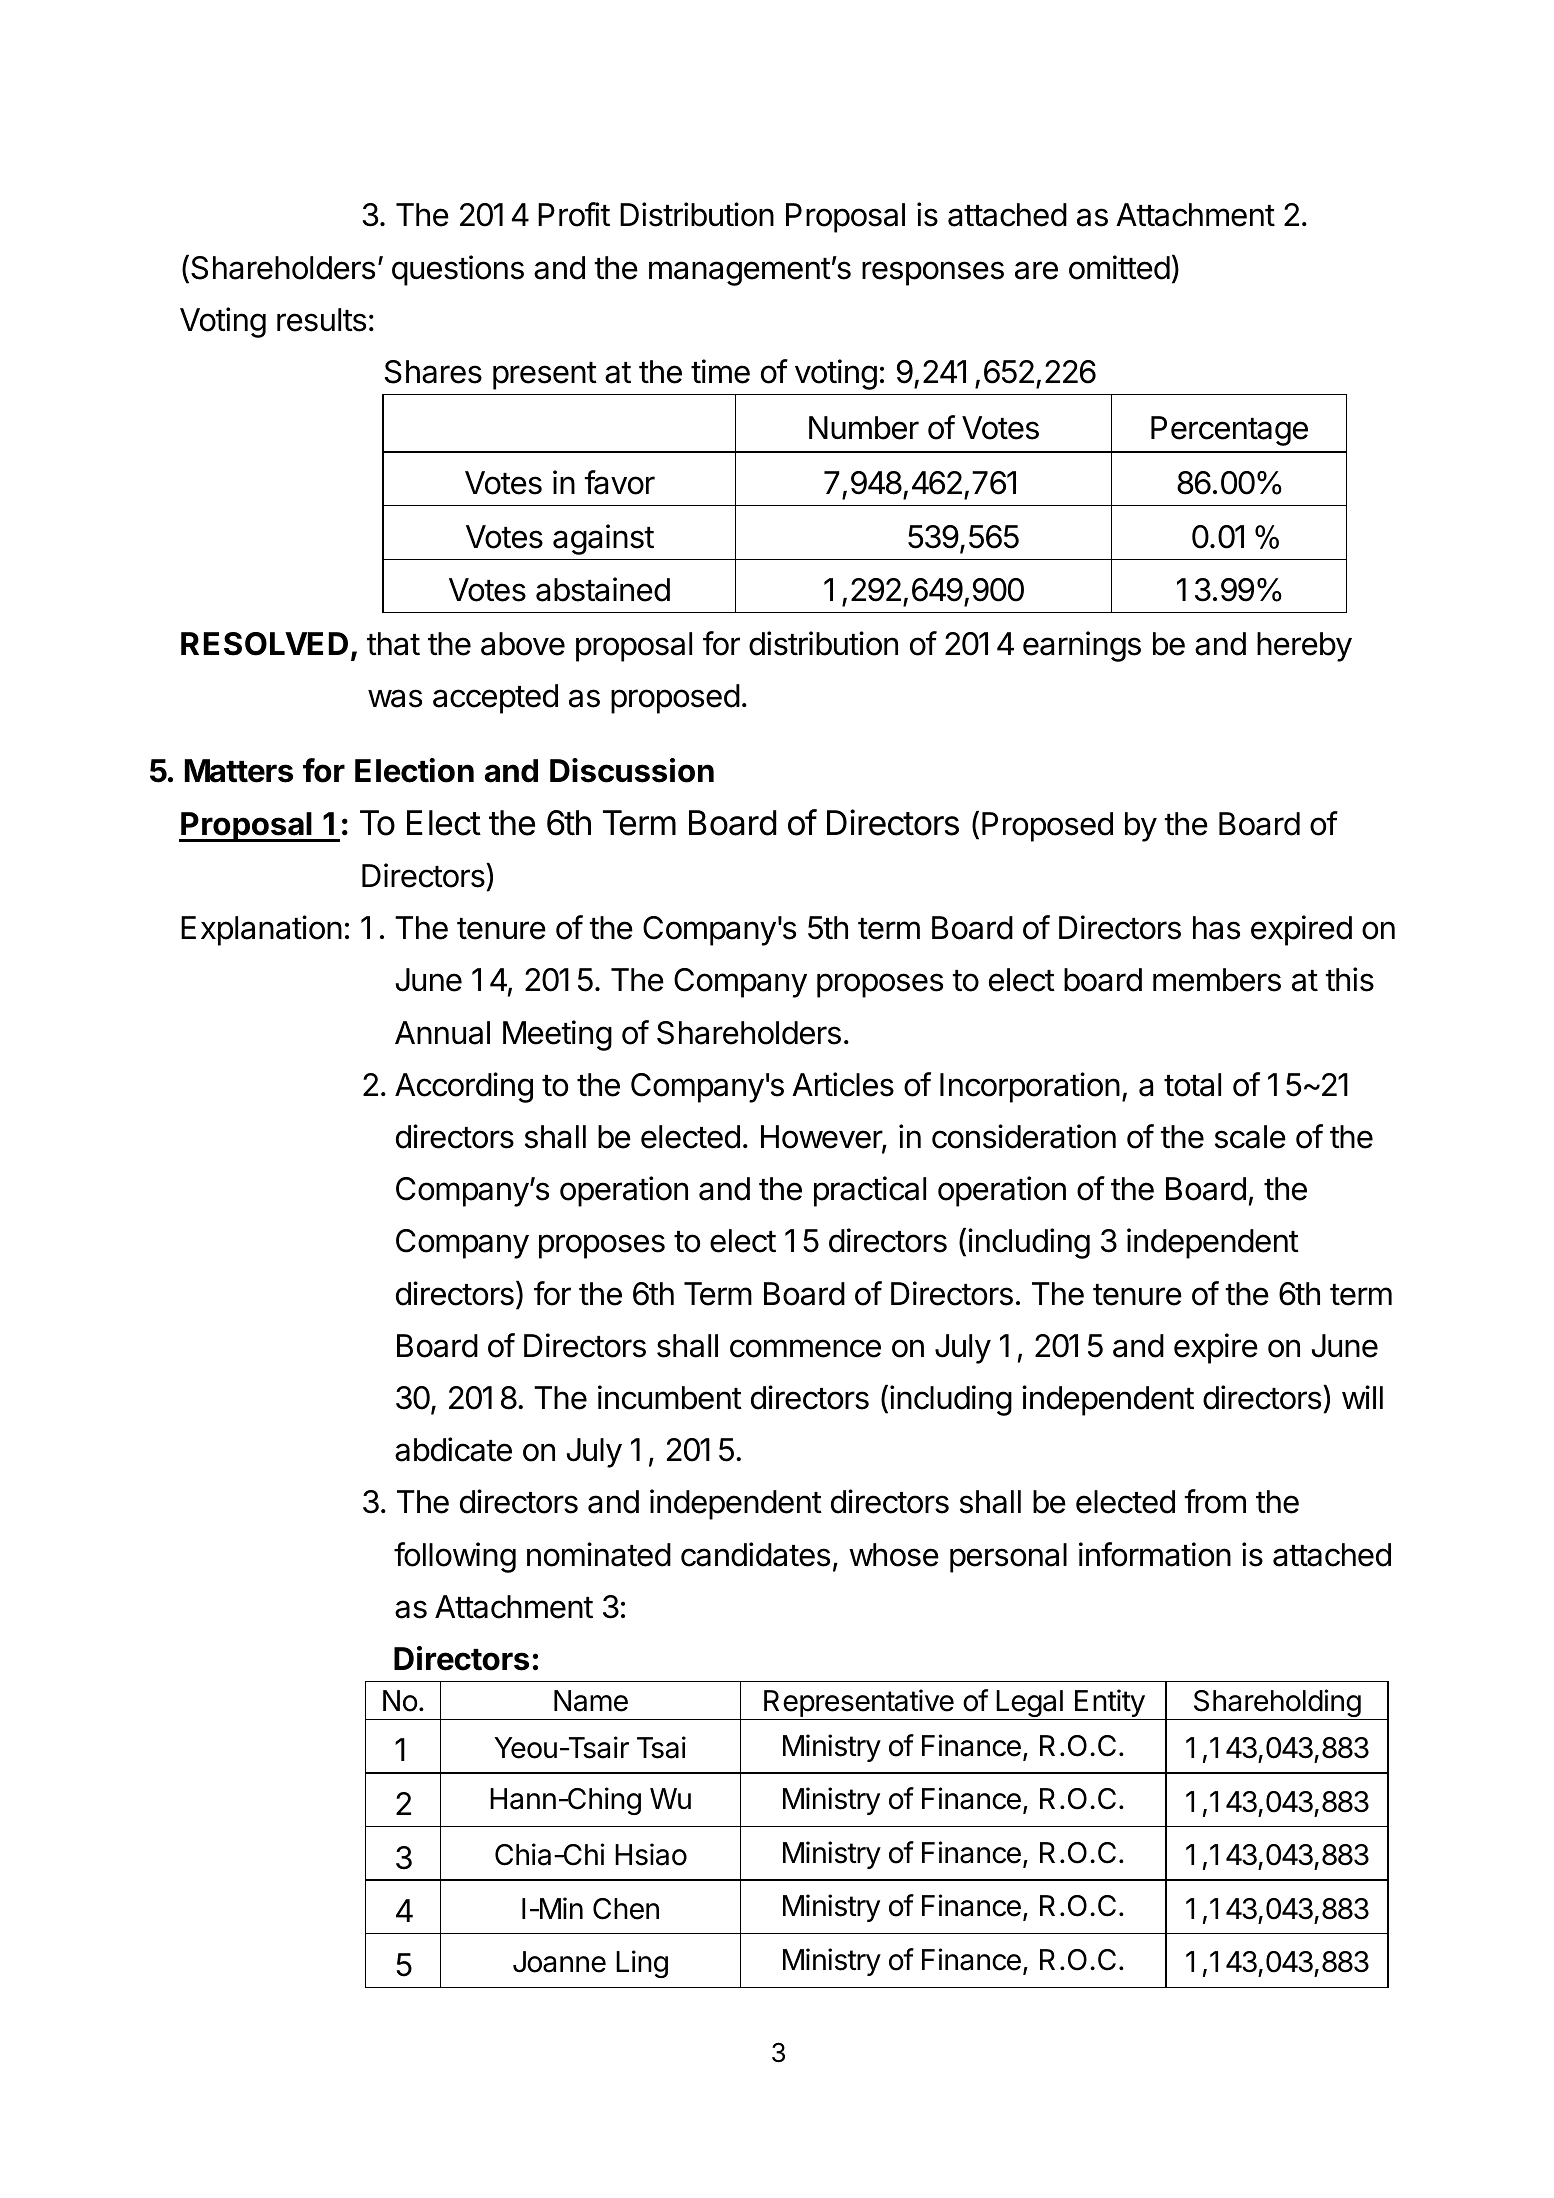 The image size is (1554, 2198). I want to click on According, so click(464, 1087).
